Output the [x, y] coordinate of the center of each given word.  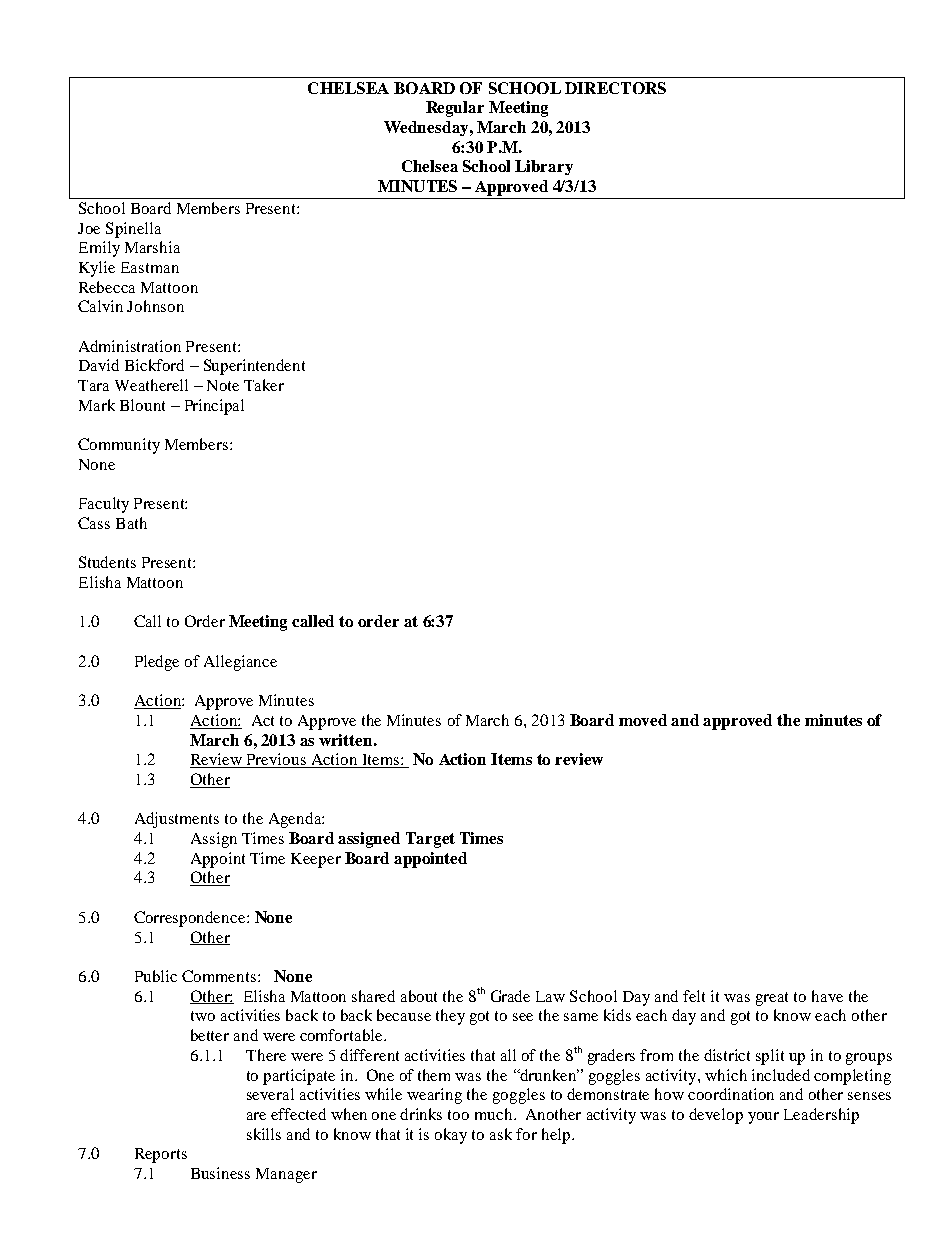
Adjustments [177, 820]
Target [430, 840]
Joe [89, 228]
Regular [455, 109]
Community [119, 446]
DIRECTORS [615, 88]
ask [501, 1134]
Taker [264, 385]
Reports [161, 1155]
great [772, 999]
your [763, 1118]
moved [643, 720]
